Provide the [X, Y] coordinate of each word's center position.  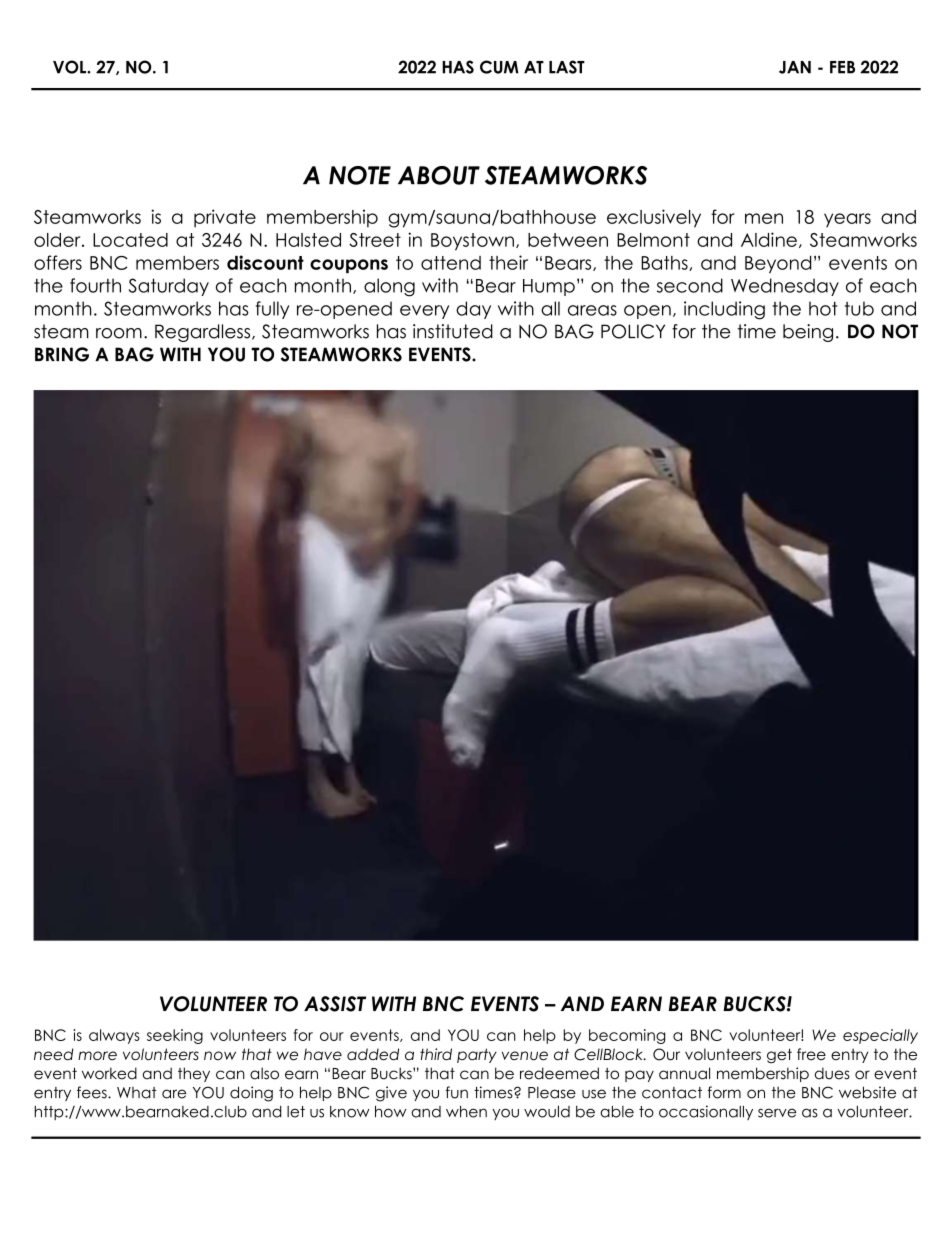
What [137, 1093]
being [808, 333]
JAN [795, 67]
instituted [453, 331]
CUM [499, 67]
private [225, 218]
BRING [62, 354]
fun [457, 1092]
